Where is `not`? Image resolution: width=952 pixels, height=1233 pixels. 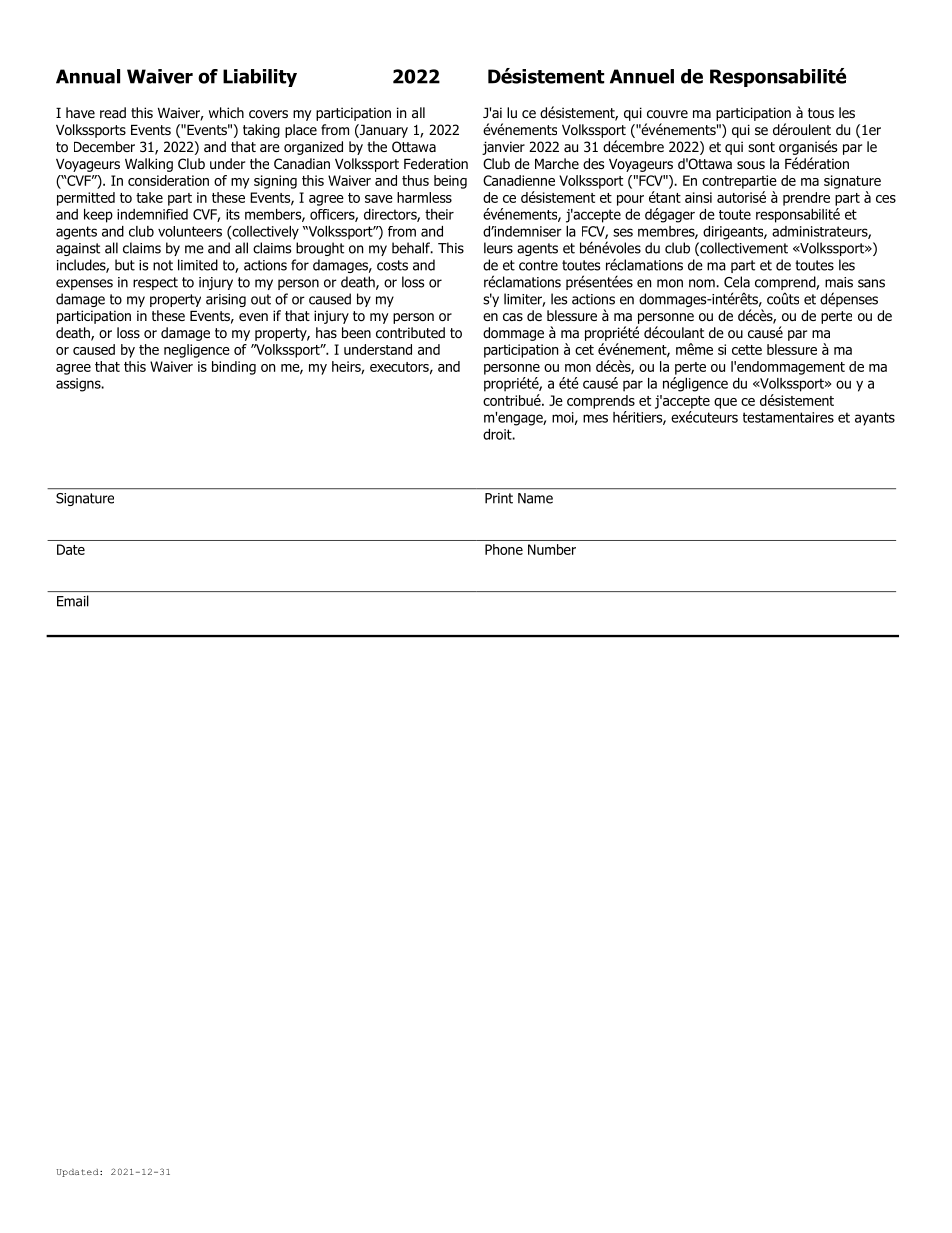
not is located at coordinates (163, 265).
